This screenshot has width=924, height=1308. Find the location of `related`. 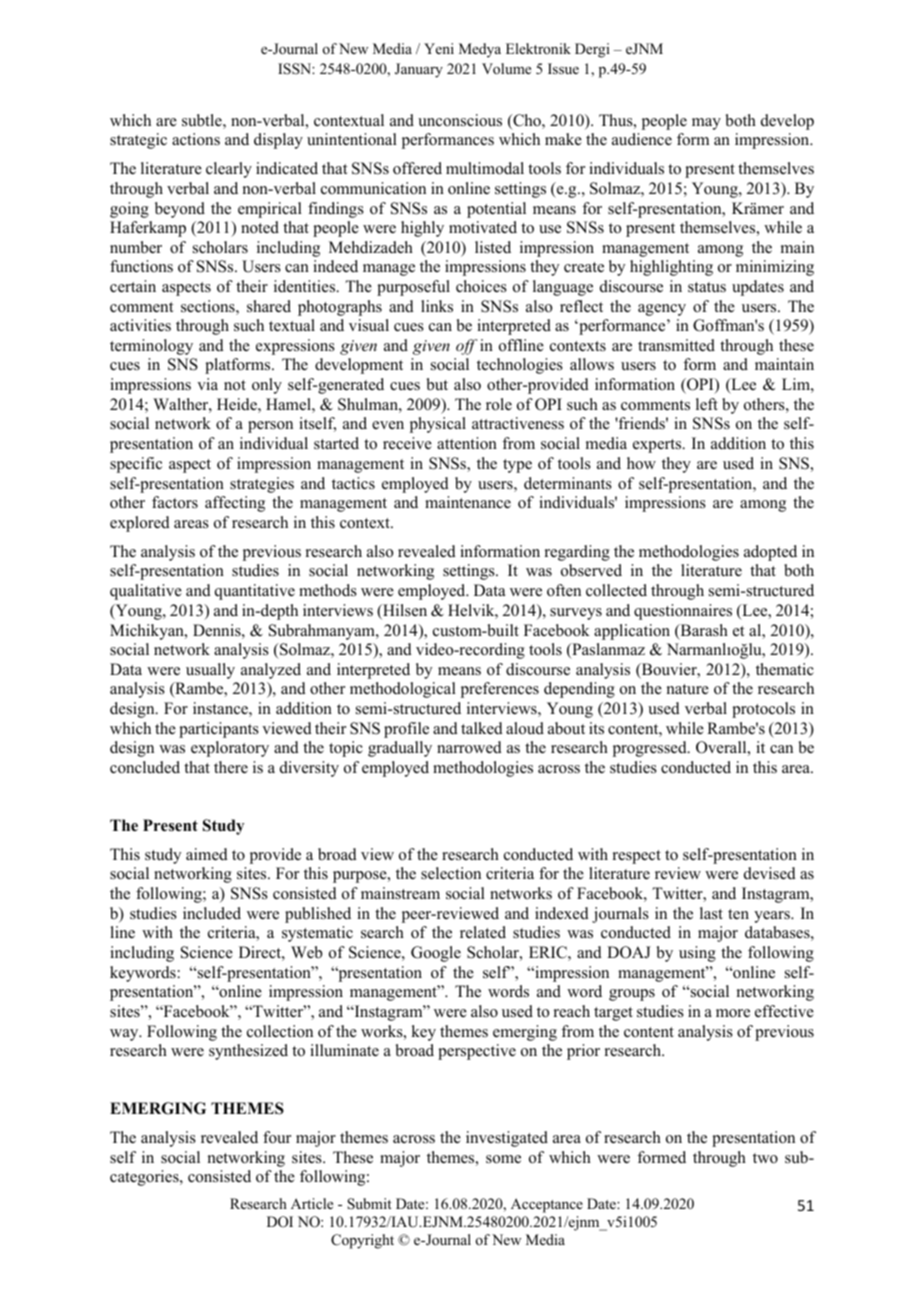

related is located at coordinates (483, 932).
